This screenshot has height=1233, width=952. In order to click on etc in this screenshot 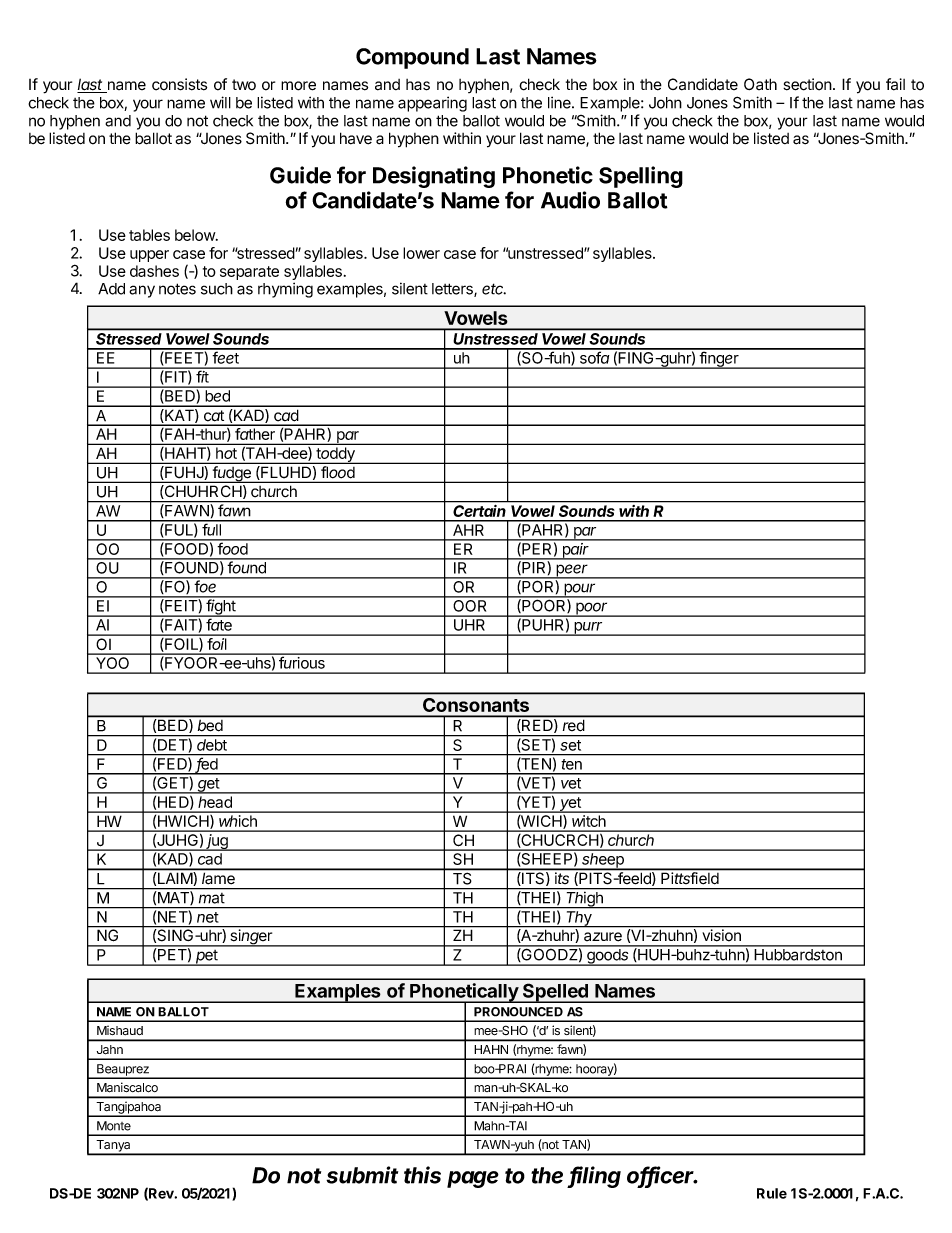, I will do `click(494, 289)`.
